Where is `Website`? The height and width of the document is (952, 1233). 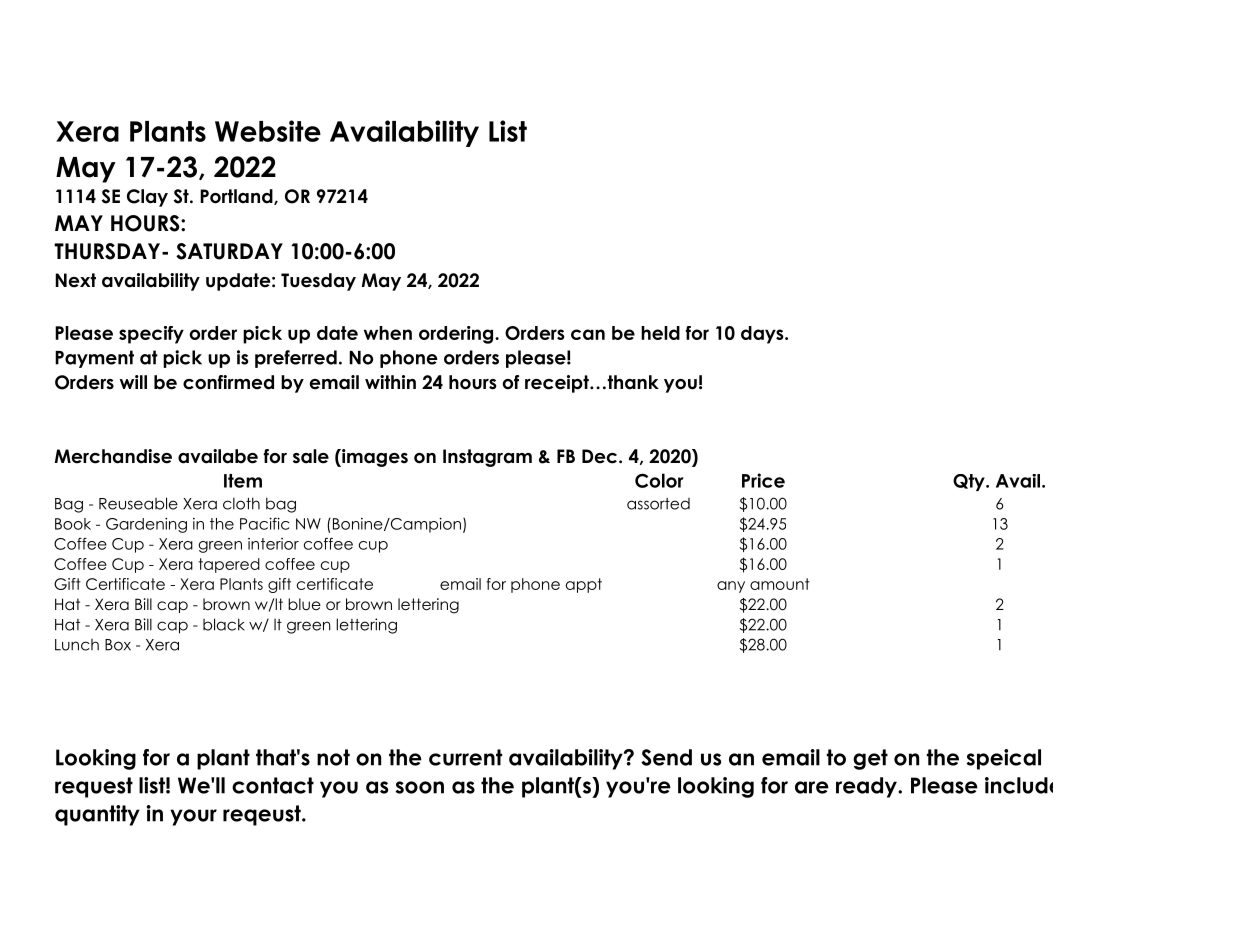 Website is located at coordinates (268, 131).
